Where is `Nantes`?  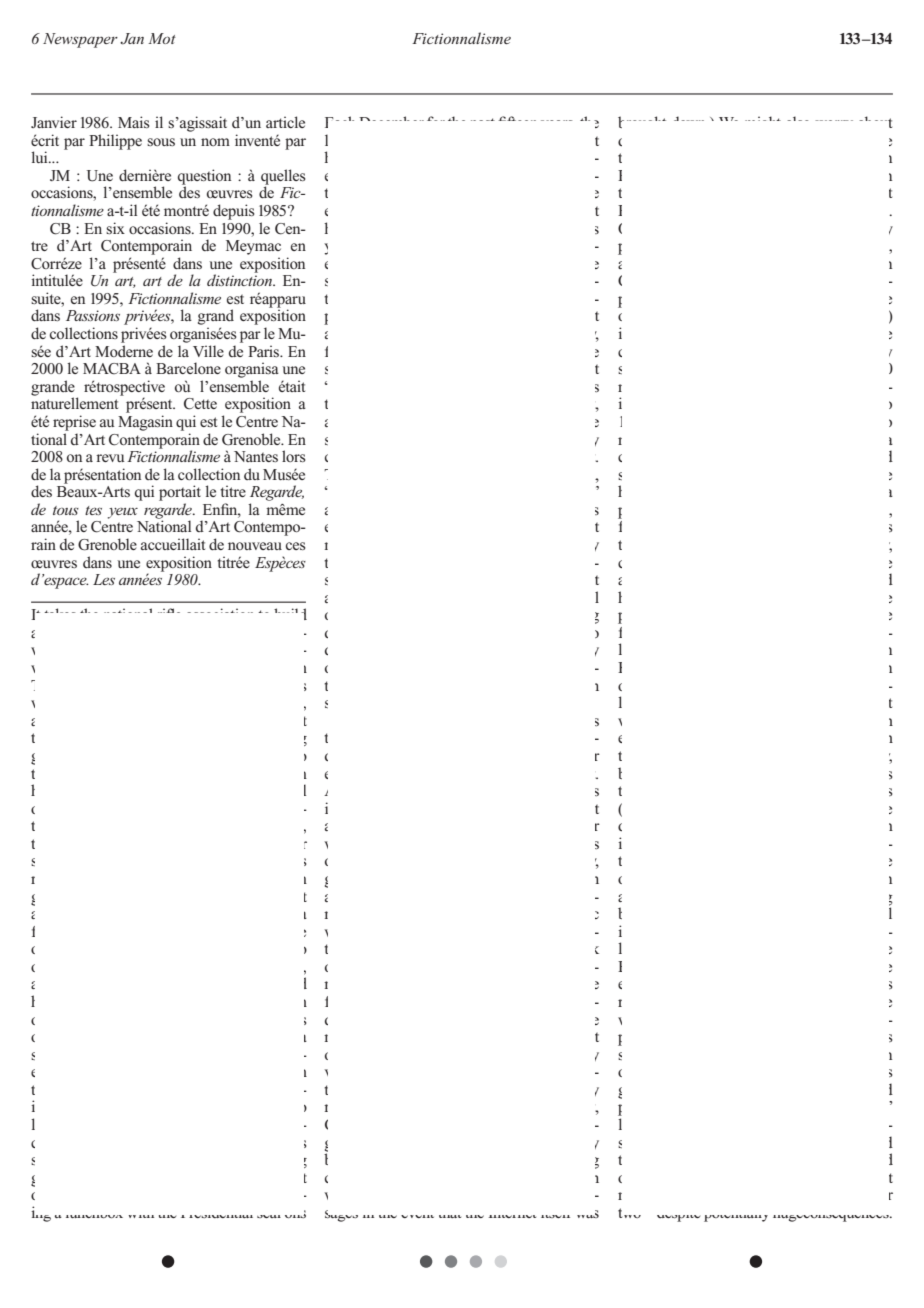
Nantes is located at coordinates (256, 456).
